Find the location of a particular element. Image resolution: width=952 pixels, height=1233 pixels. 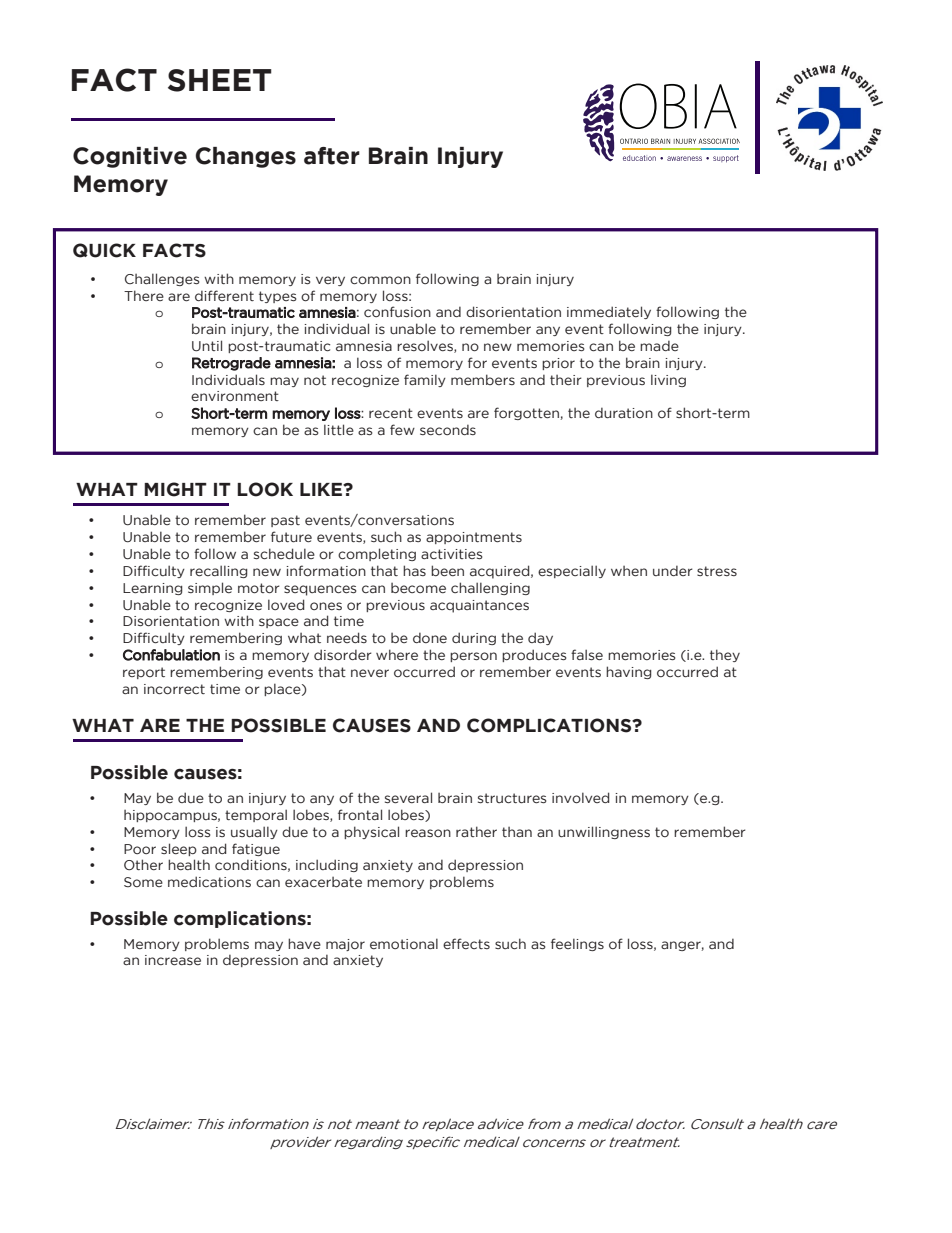

emotional is located at coordinates (404, 943).
